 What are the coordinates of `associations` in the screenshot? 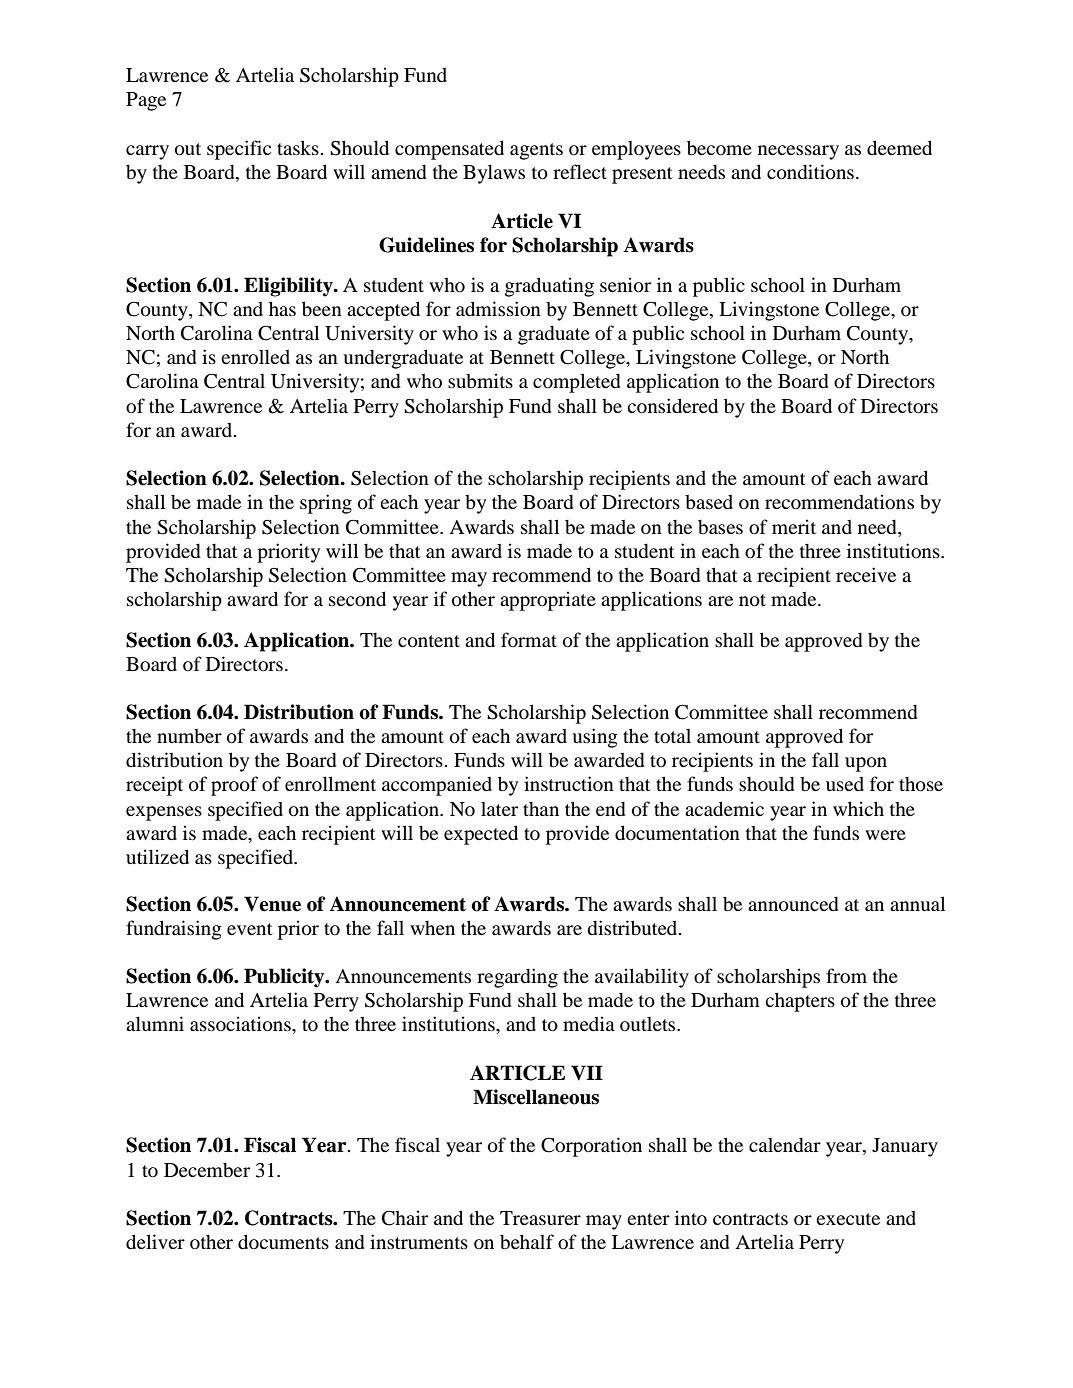 It's located at (241, 1023).
